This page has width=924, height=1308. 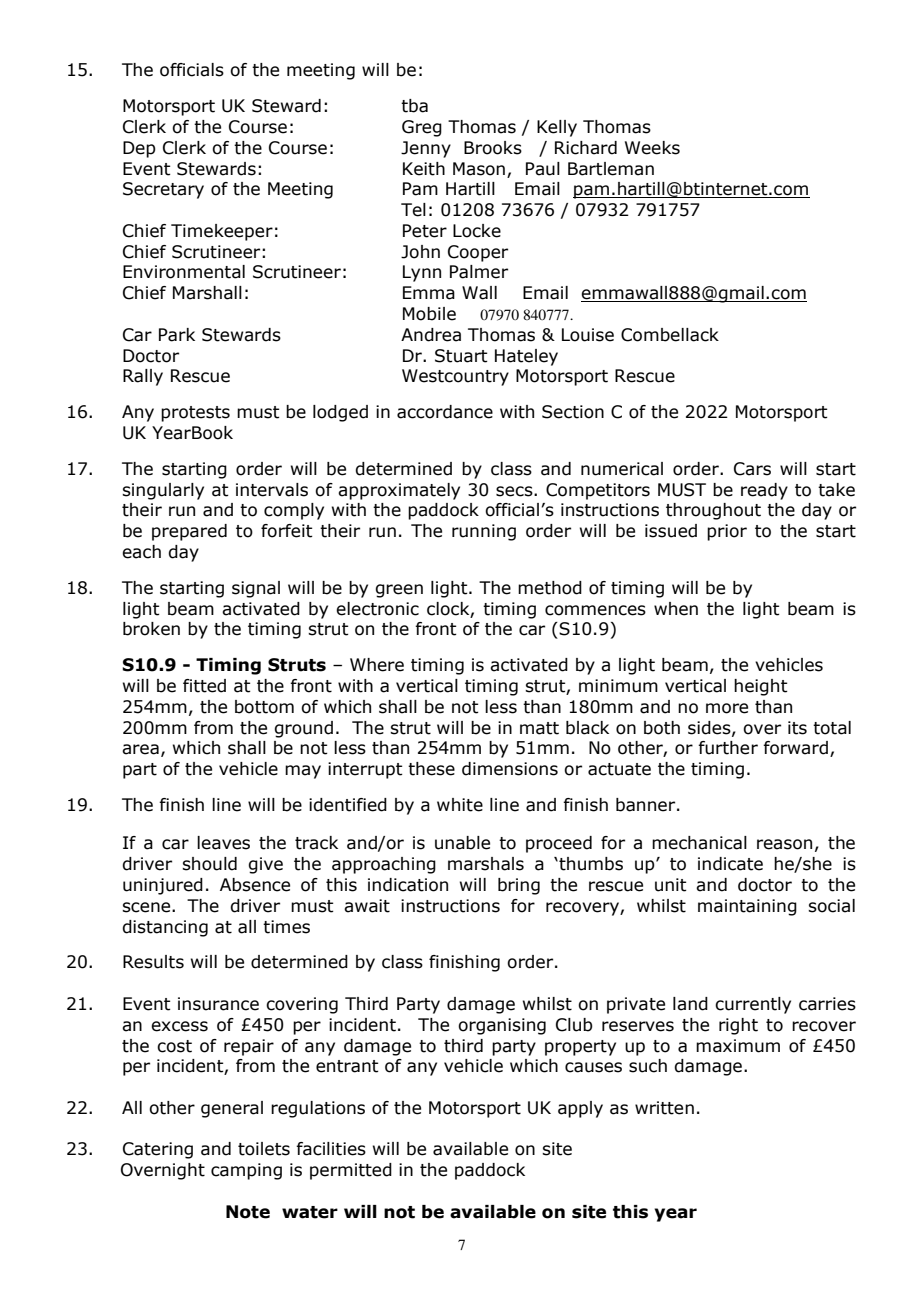 What do you see at coordinates (728, 748) in the page?
I see `further` at bounding box center [728, 748].
